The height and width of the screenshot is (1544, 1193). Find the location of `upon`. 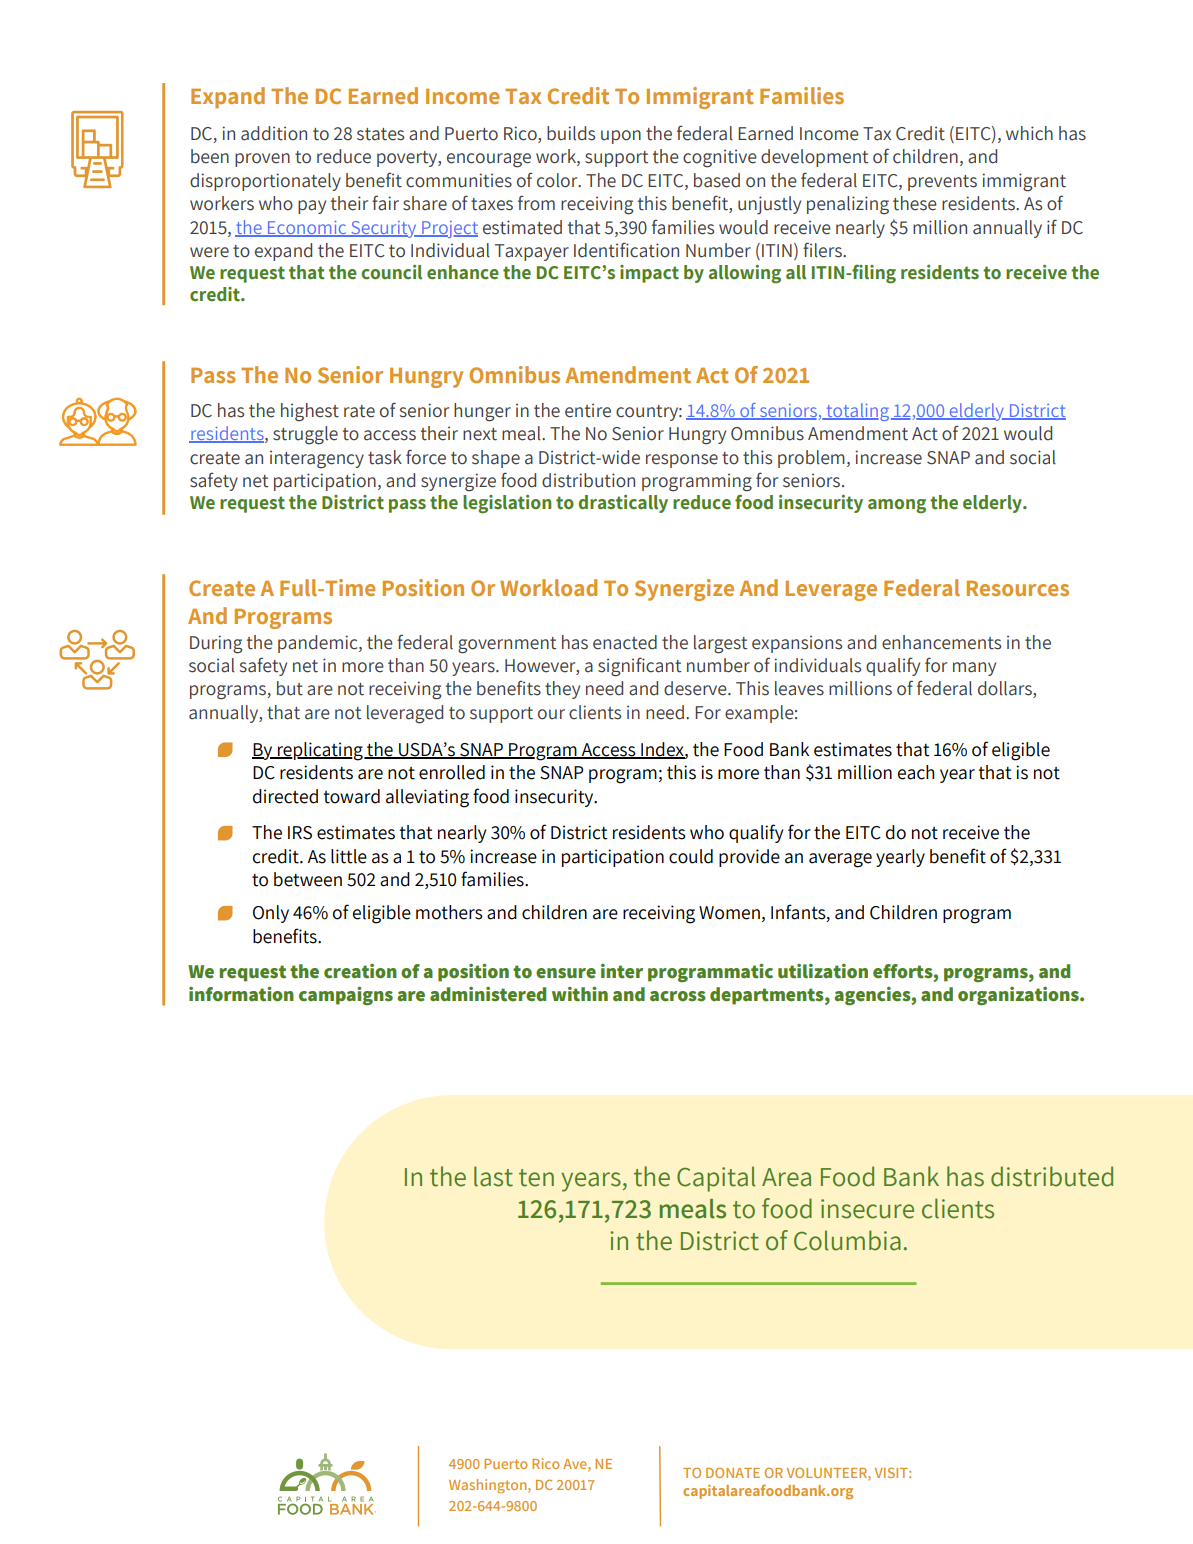

upon is located at coordinates (621, 137).
